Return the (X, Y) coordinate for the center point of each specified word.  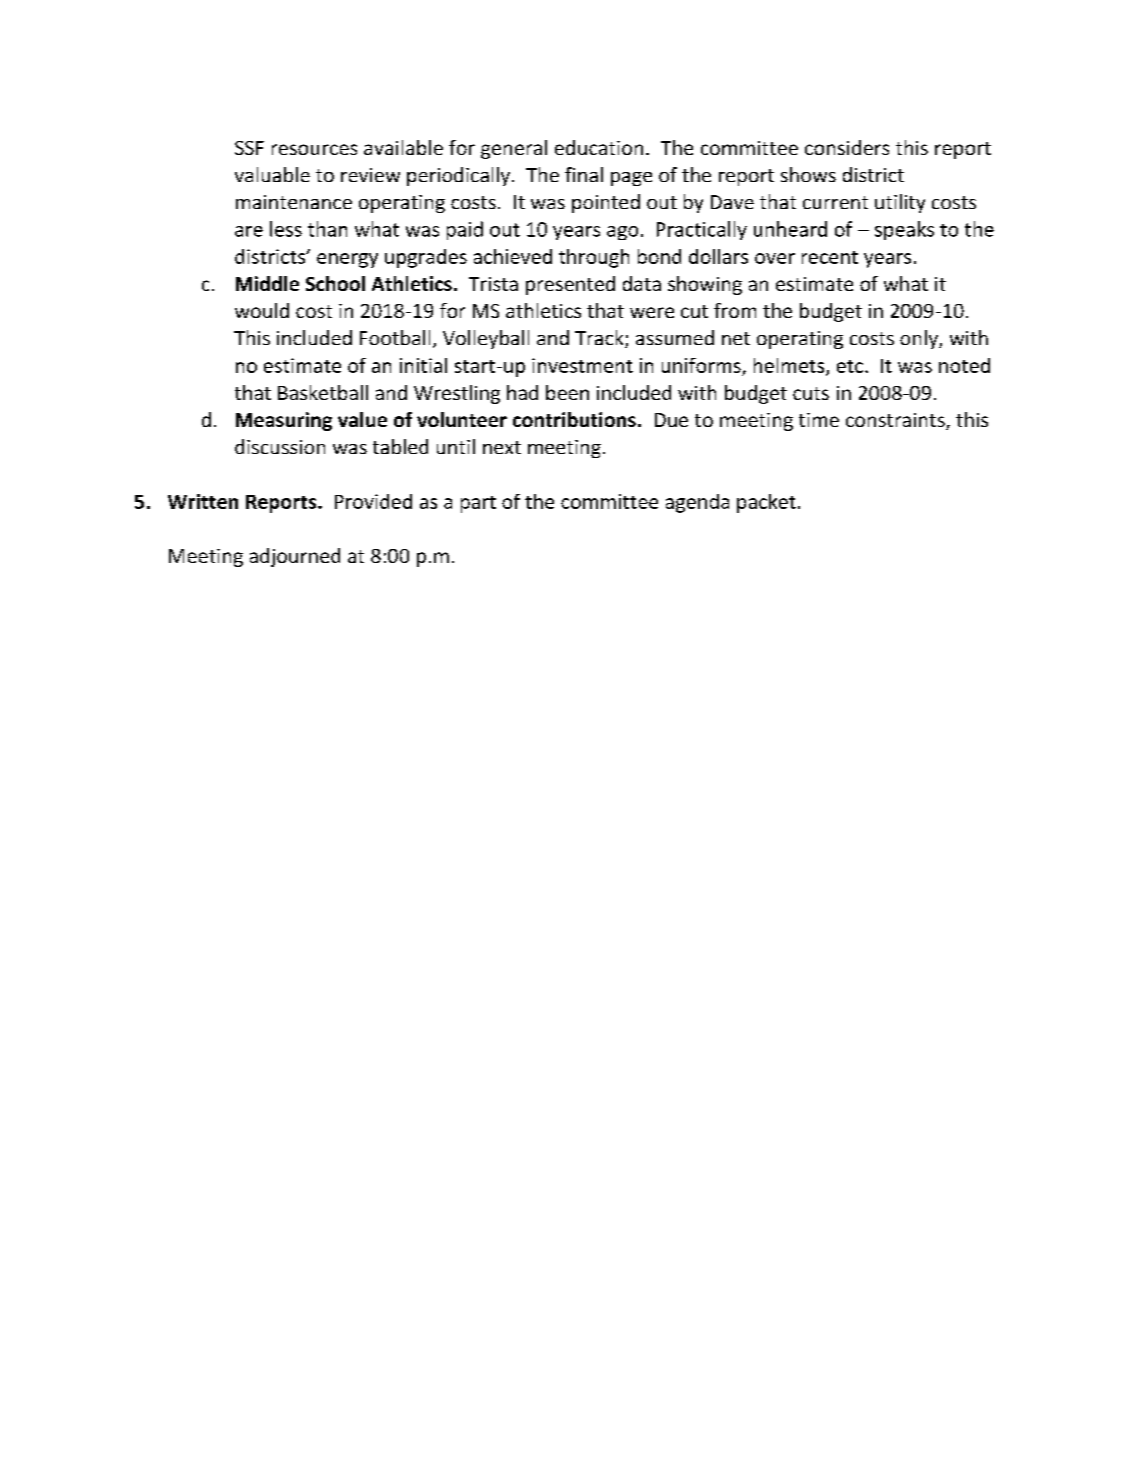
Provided (373, 501)
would (262, 310)
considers (847, 147)
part (478, 504)
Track (600, 339)
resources (314, 149)
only (920, 339)
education (599, 147)
